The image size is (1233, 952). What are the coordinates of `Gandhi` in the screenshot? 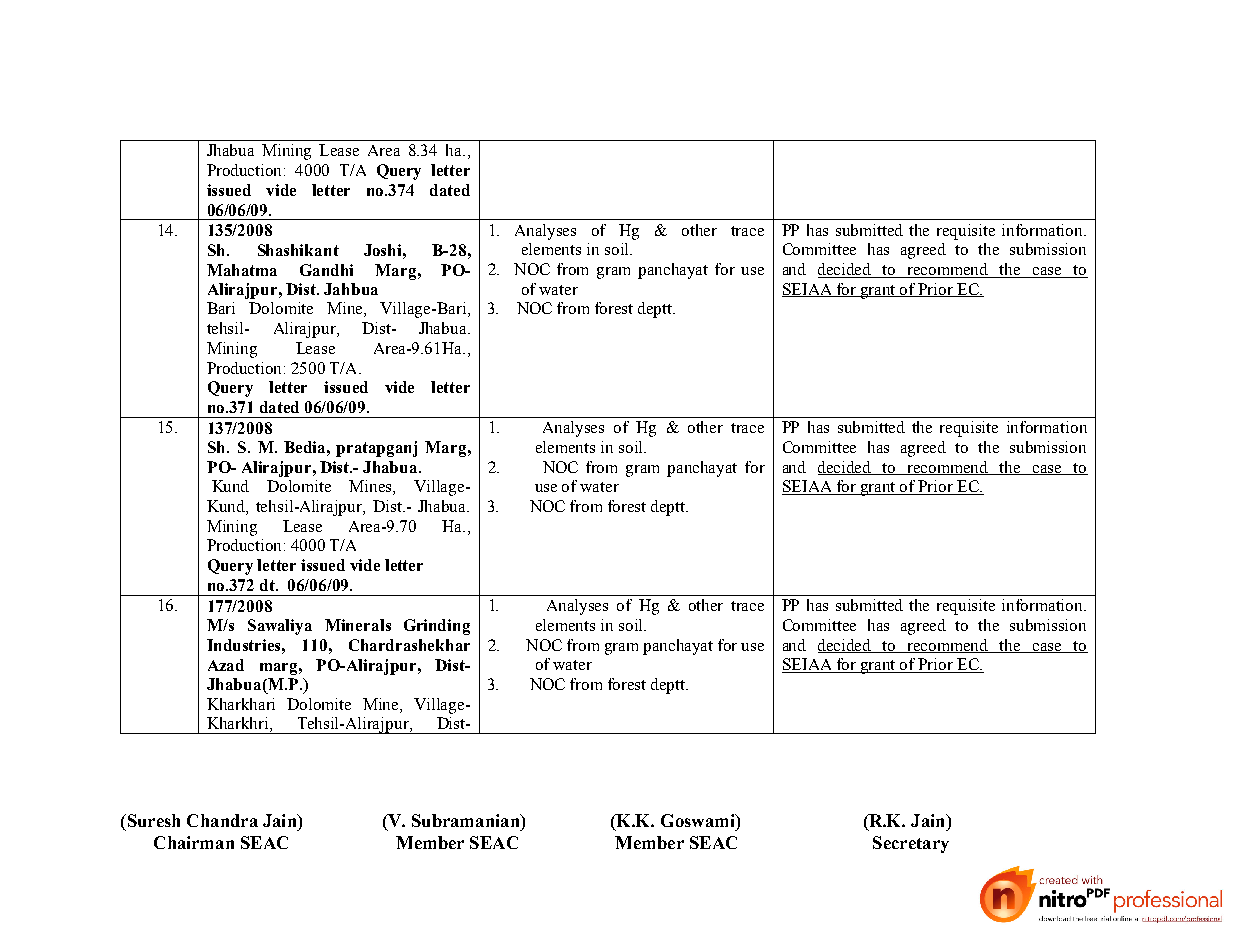 It's located at (326, 270).
